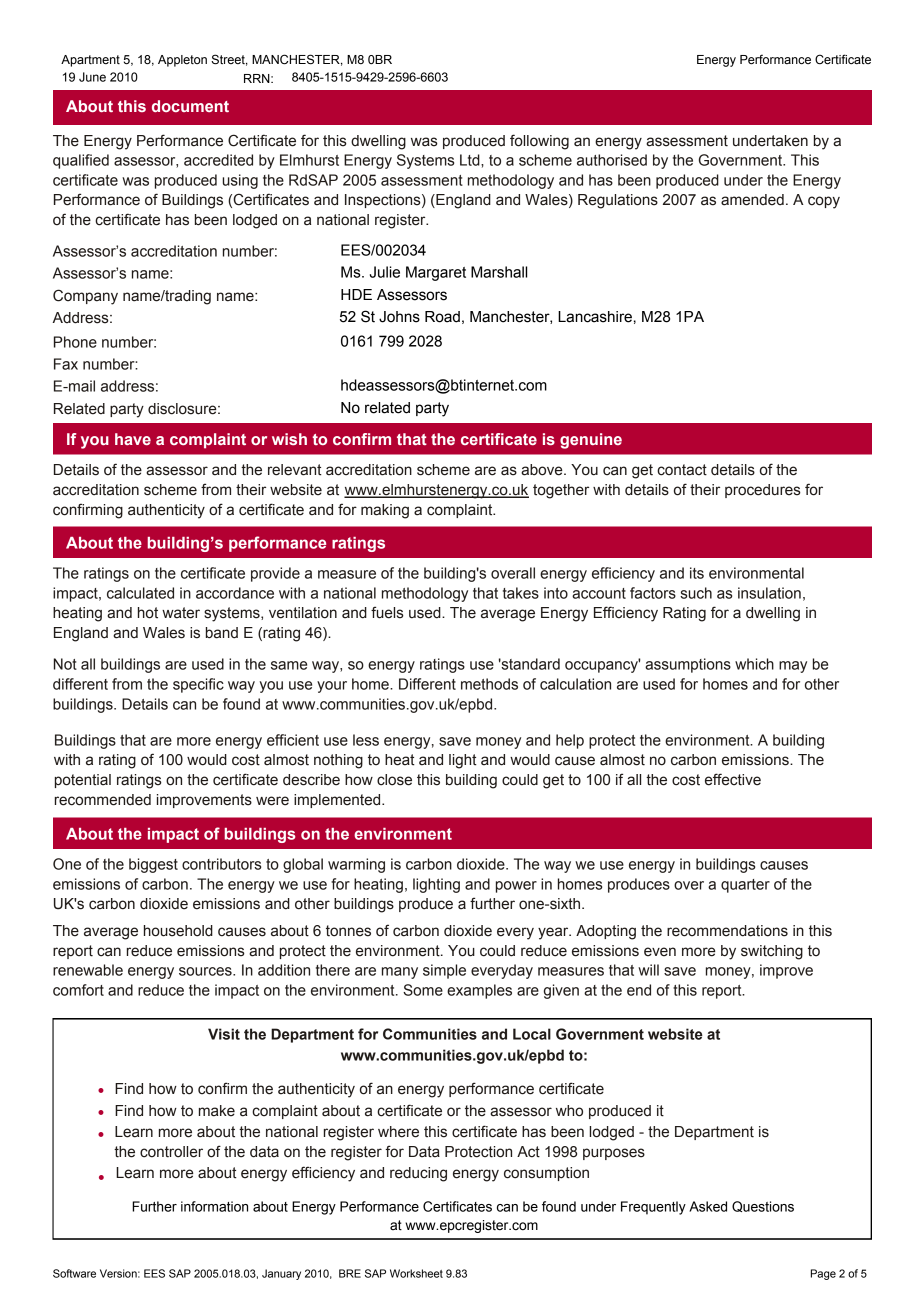  What do you see at coordinates (416, 1273) in the page?
I see `Worksheet` at bounding box center [416, 1273].
